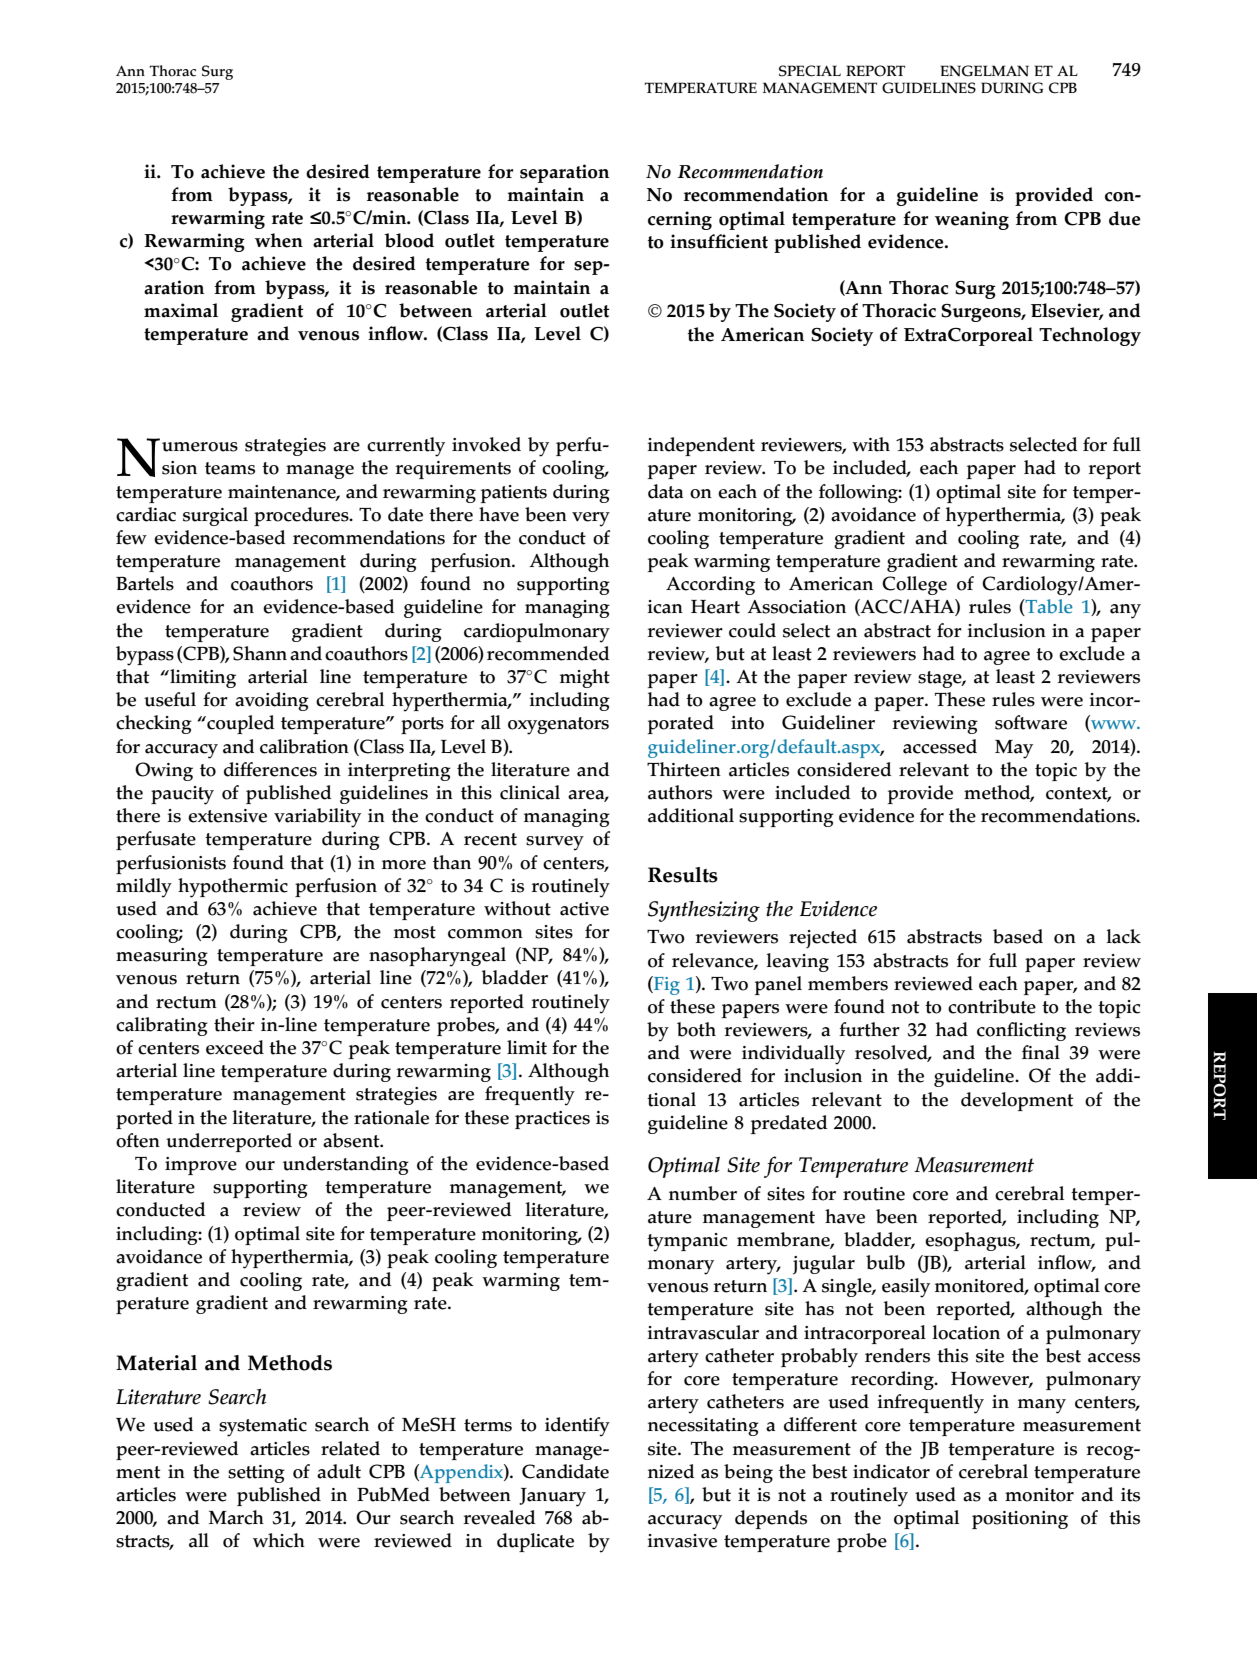 The width and height of the screenshot is (1257, 1676). What do you see at coordinates (710, 585) in the screenshot?
I see `According` at bounding box center [710, 585].
